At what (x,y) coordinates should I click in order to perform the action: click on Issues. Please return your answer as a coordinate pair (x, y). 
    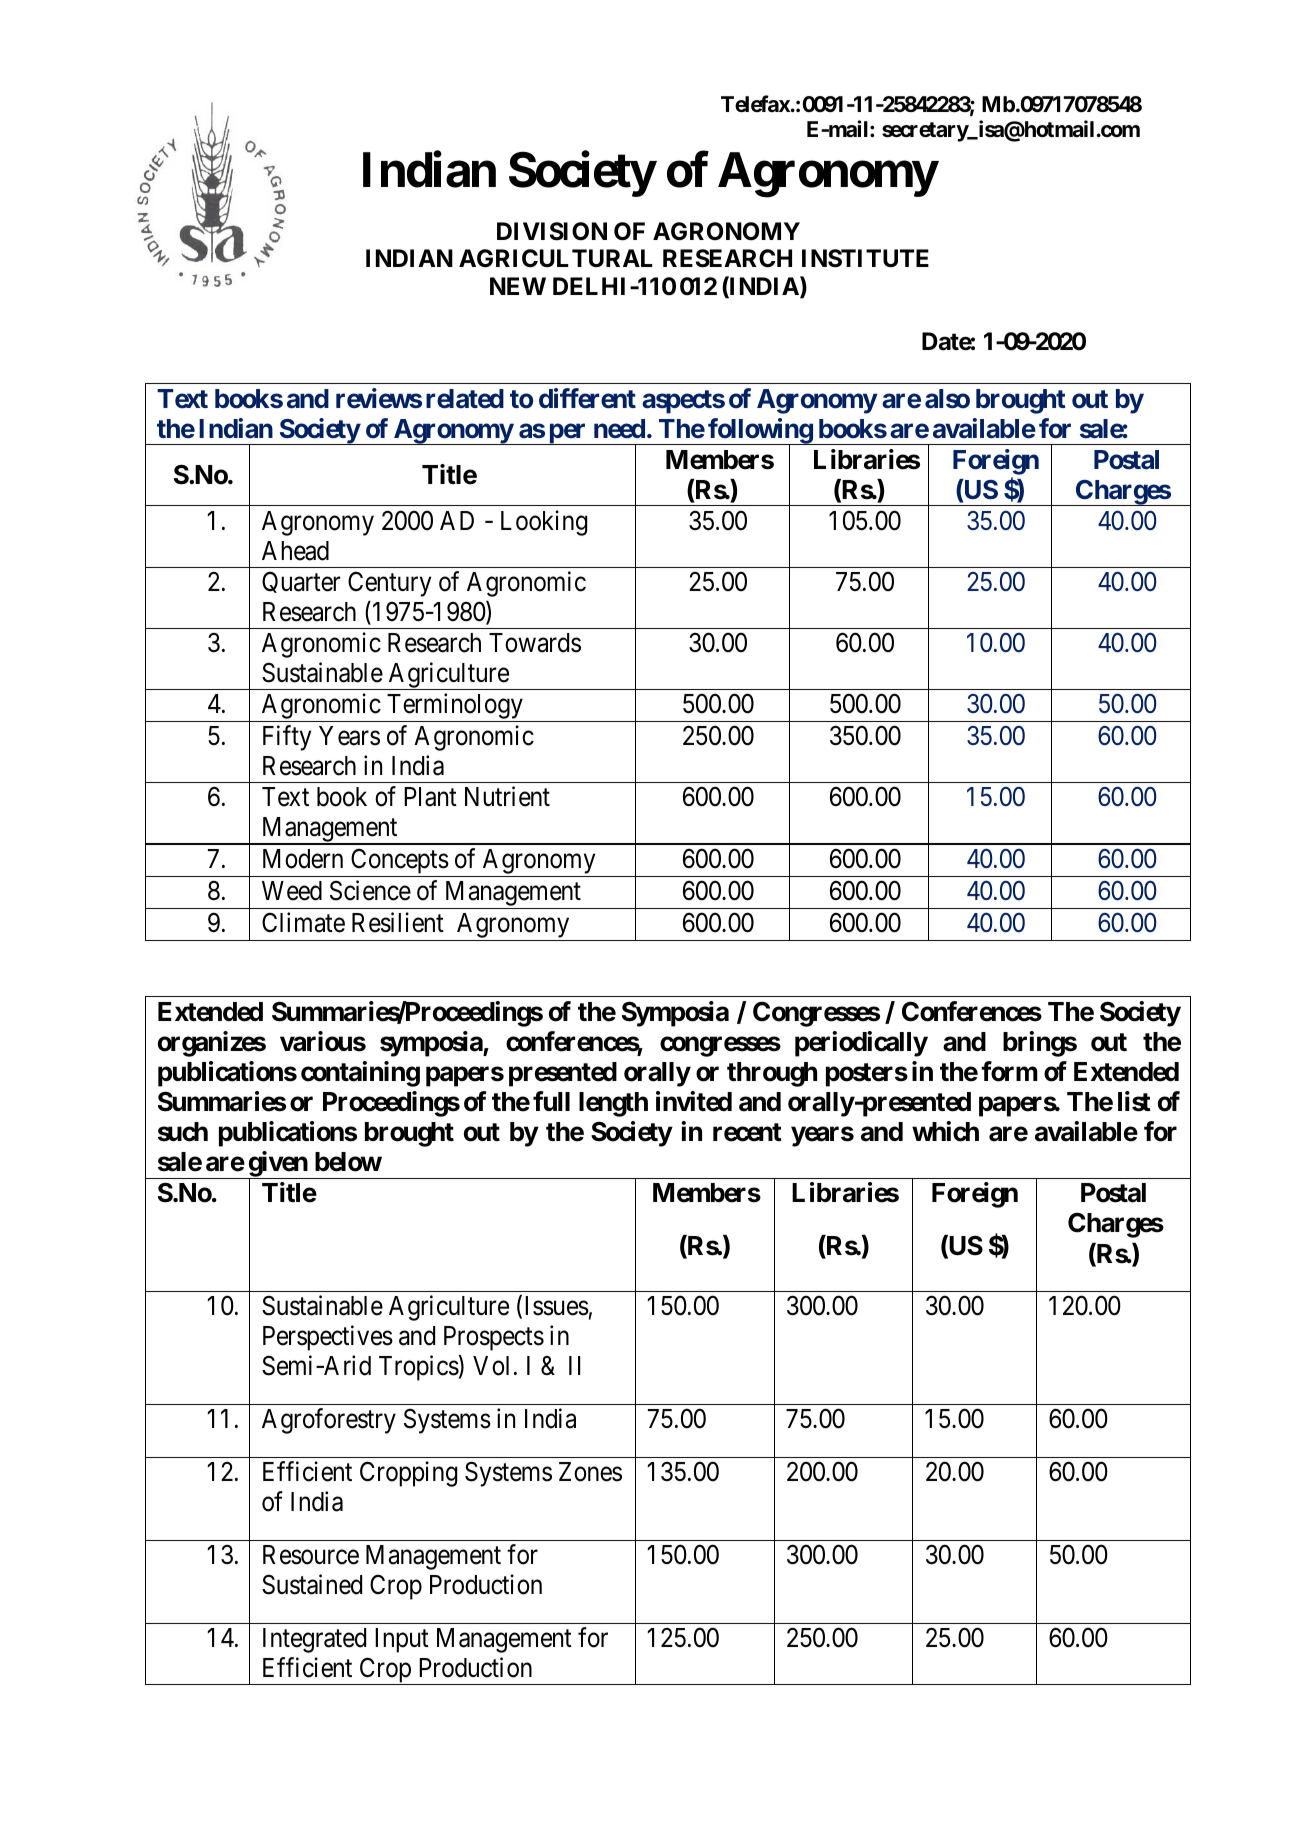
    Looking at the image, I should click on (557, 1306).
